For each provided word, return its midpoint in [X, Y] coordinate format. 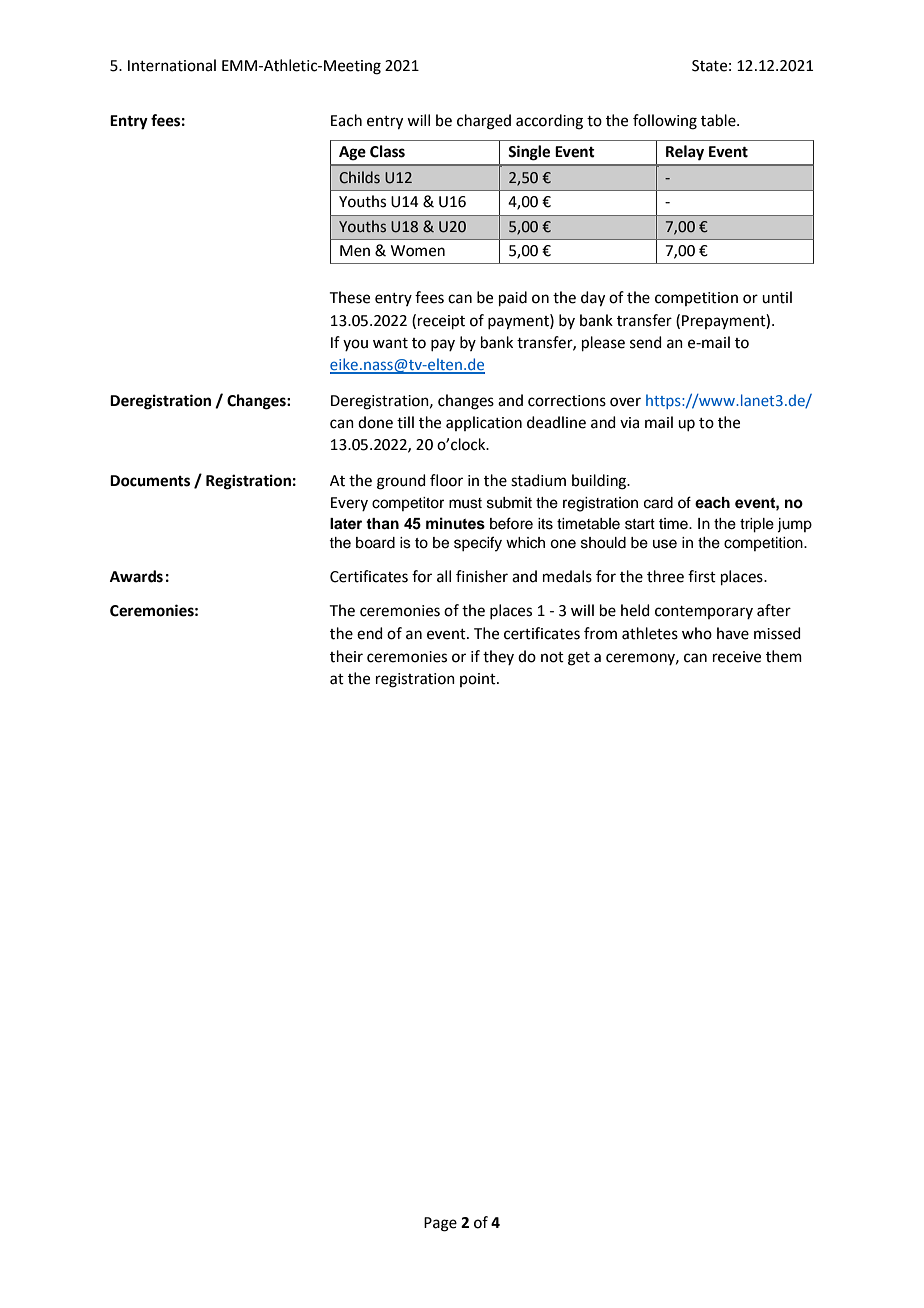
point [479, 680]
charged [484, 122]
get [579, 659]
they [498, 657]
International [172, 65]
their [346, 656]
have [733, 633]
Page [440, 1224]
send [646, 342]
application [484, 423]
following [665, 122]
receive [737, 657]
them [784, 656]
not [552, 657]
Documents [150, 481]
